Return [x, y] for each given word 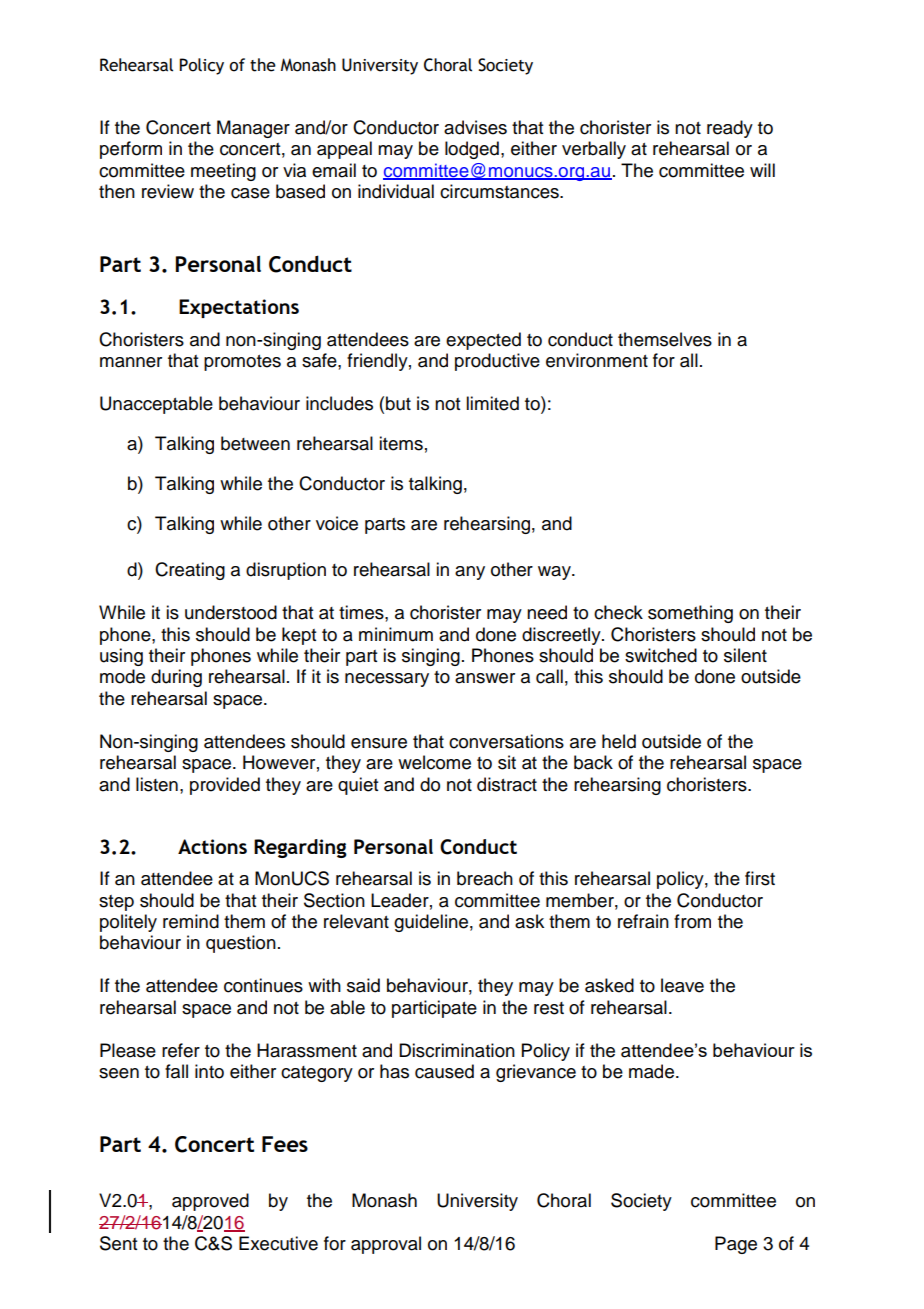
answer [485, 678]
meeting [223, 172]
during [176, 678]
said [363, 985]
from [692, 921]
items [401, 443]
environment [597, 360]
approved [210, 1202]
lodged [472, 150]
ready [730, 129]
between [255, 443]
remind [191, 921]
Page [736, 1245]
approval [386, 1245]
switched [661, 655]
